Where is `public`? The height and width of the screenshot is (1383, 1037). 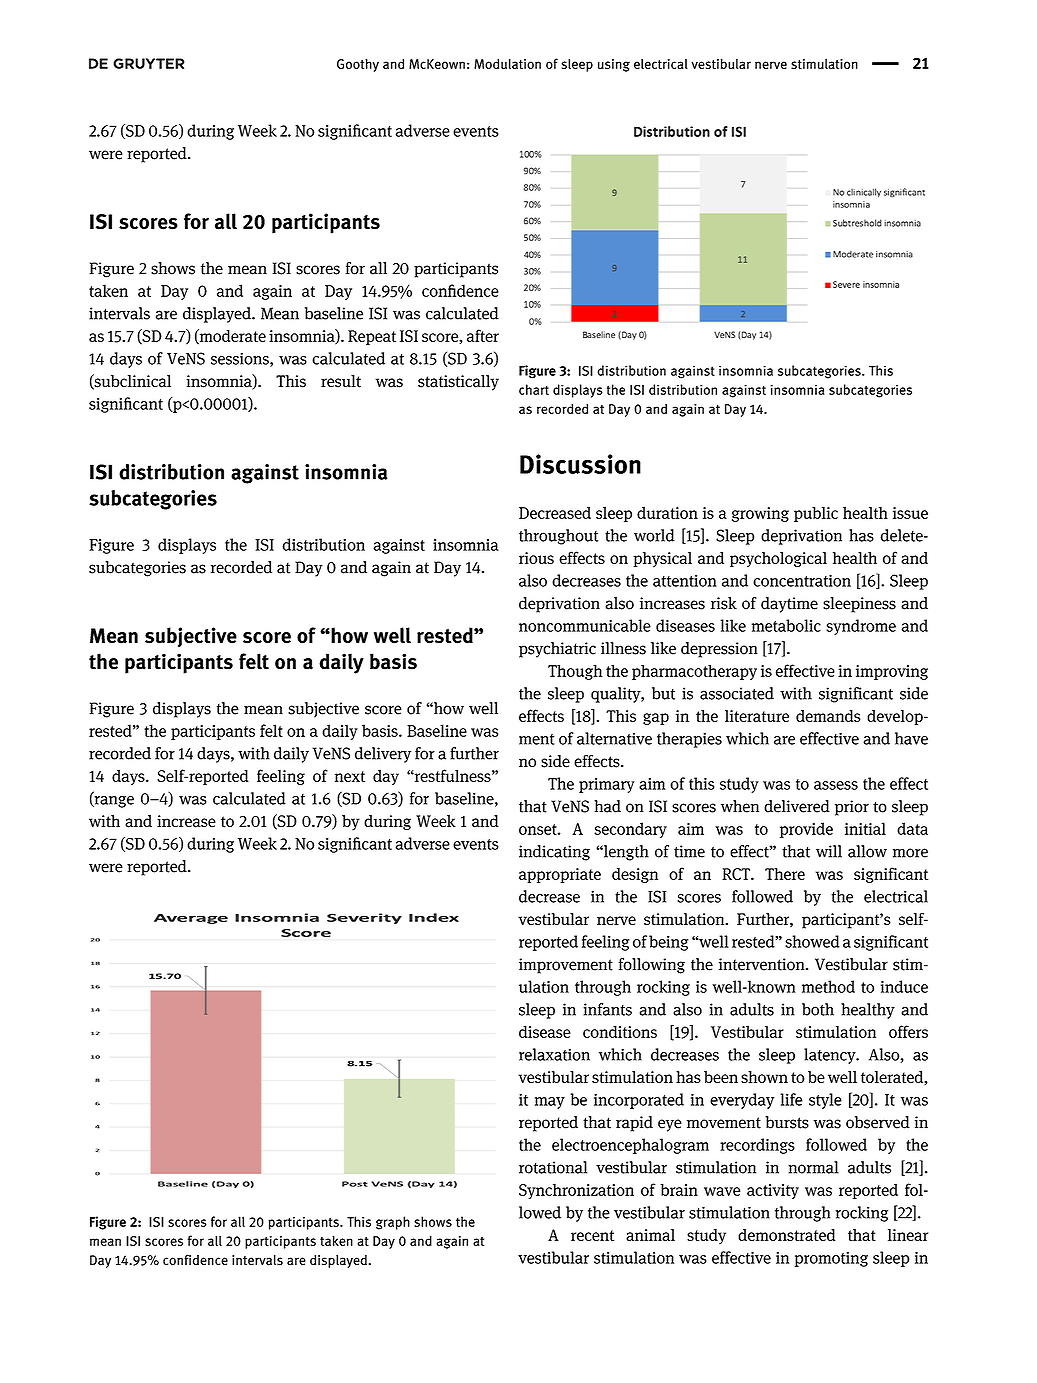 public is located at coordinates (816, 514).
